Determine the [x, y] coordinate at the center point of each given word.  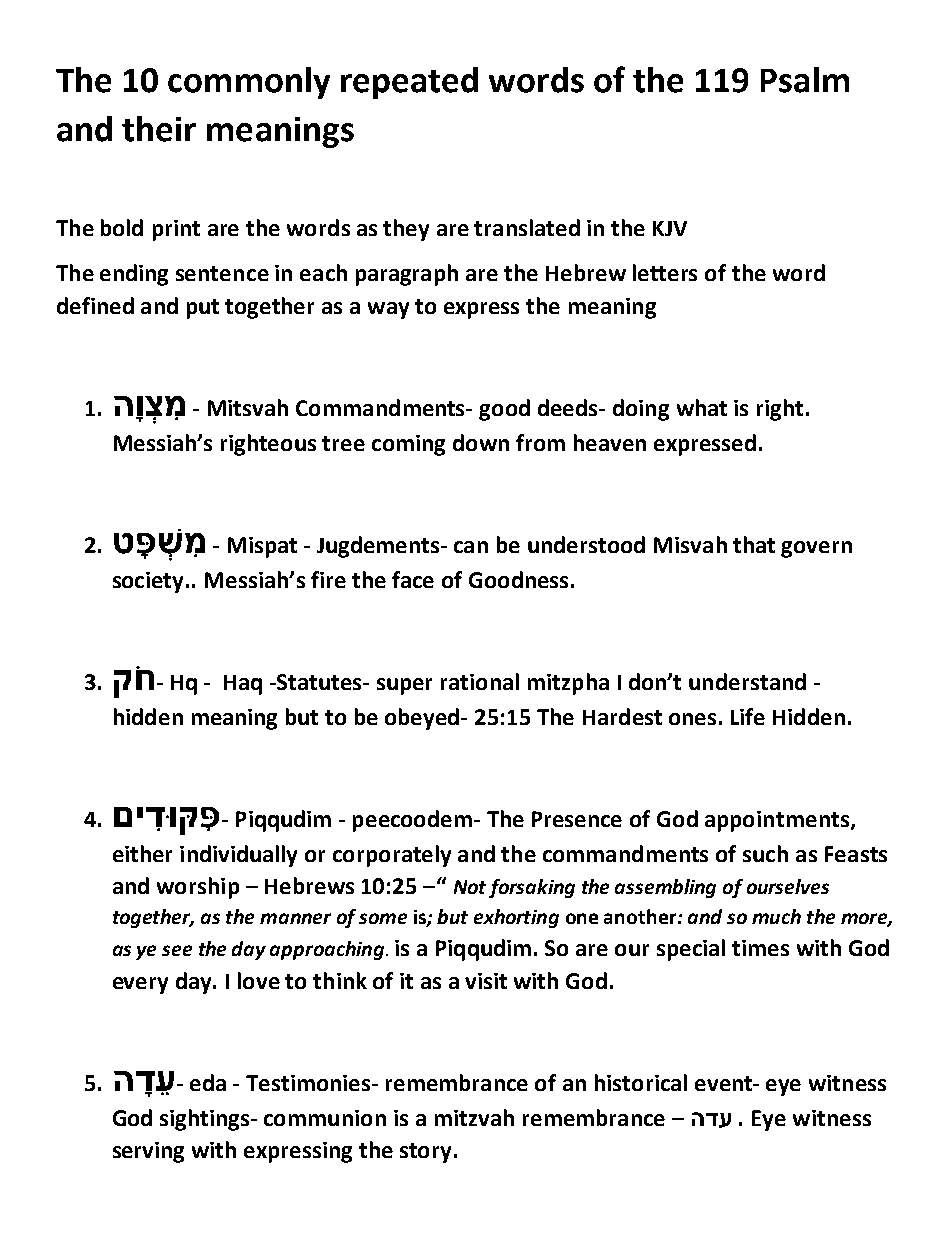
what [702, 407]
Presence [577, 819]
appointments [777, 821]
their [159, 129]
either [142, 853]
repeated [409, 83]
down [481, 442]
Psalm [805, 80]
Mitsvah [248, 407]
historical [641, 1082]
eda [208, 1082]
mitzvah [474, 1117]
